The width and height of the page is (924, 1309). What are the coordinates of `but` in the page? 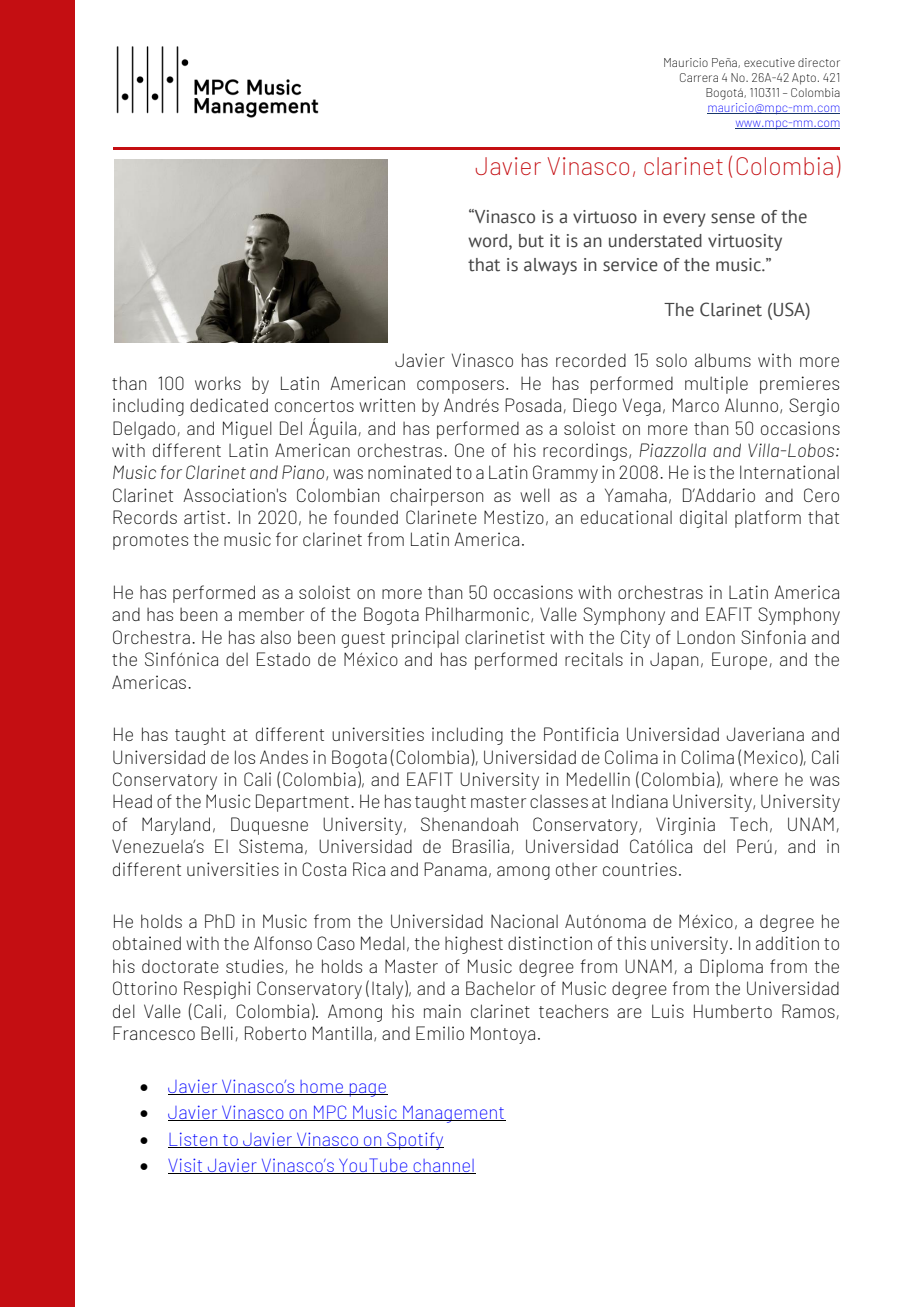 It's located at (531, 241).
